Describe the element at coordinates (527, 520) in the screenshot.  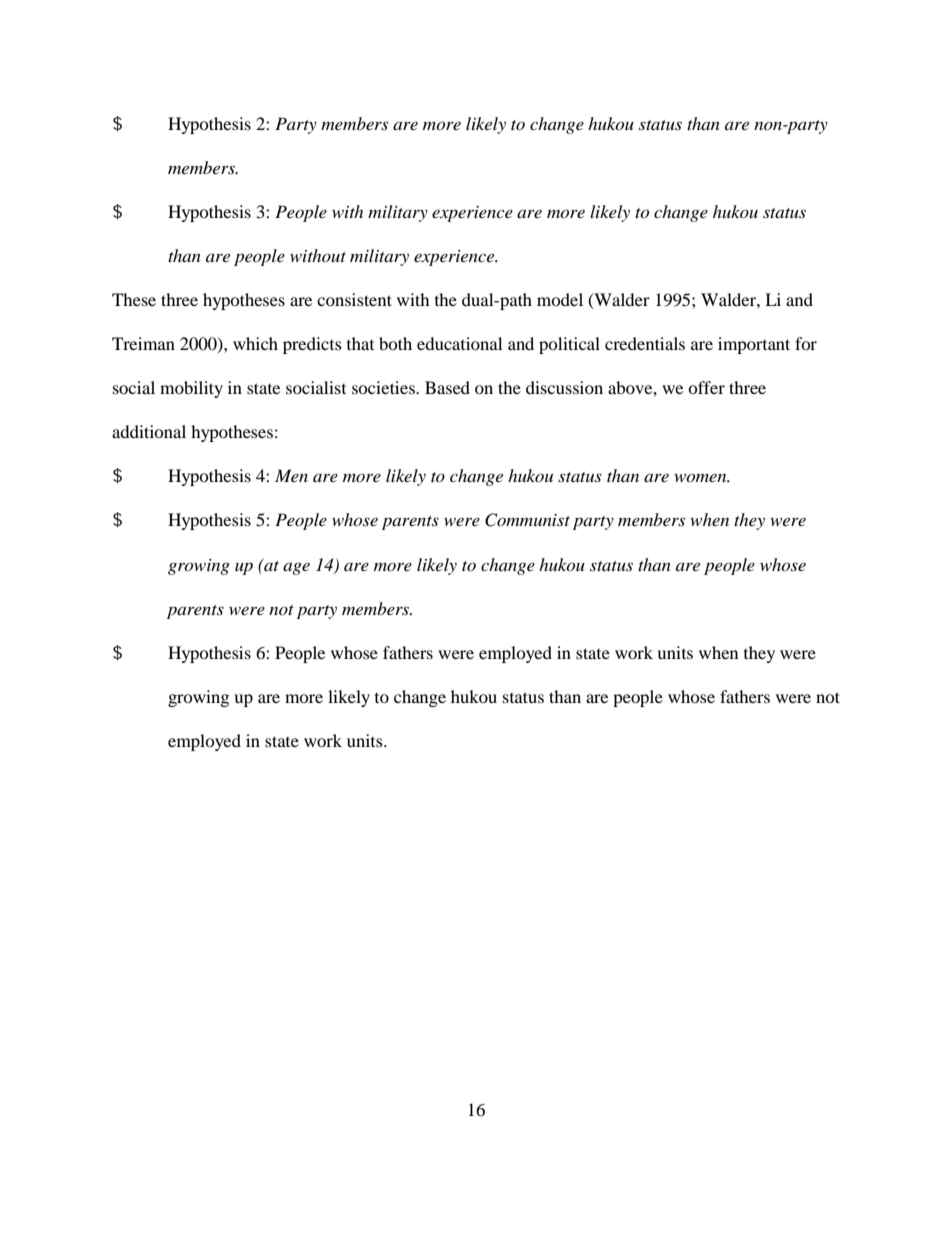
I see `Communist` at that location.
